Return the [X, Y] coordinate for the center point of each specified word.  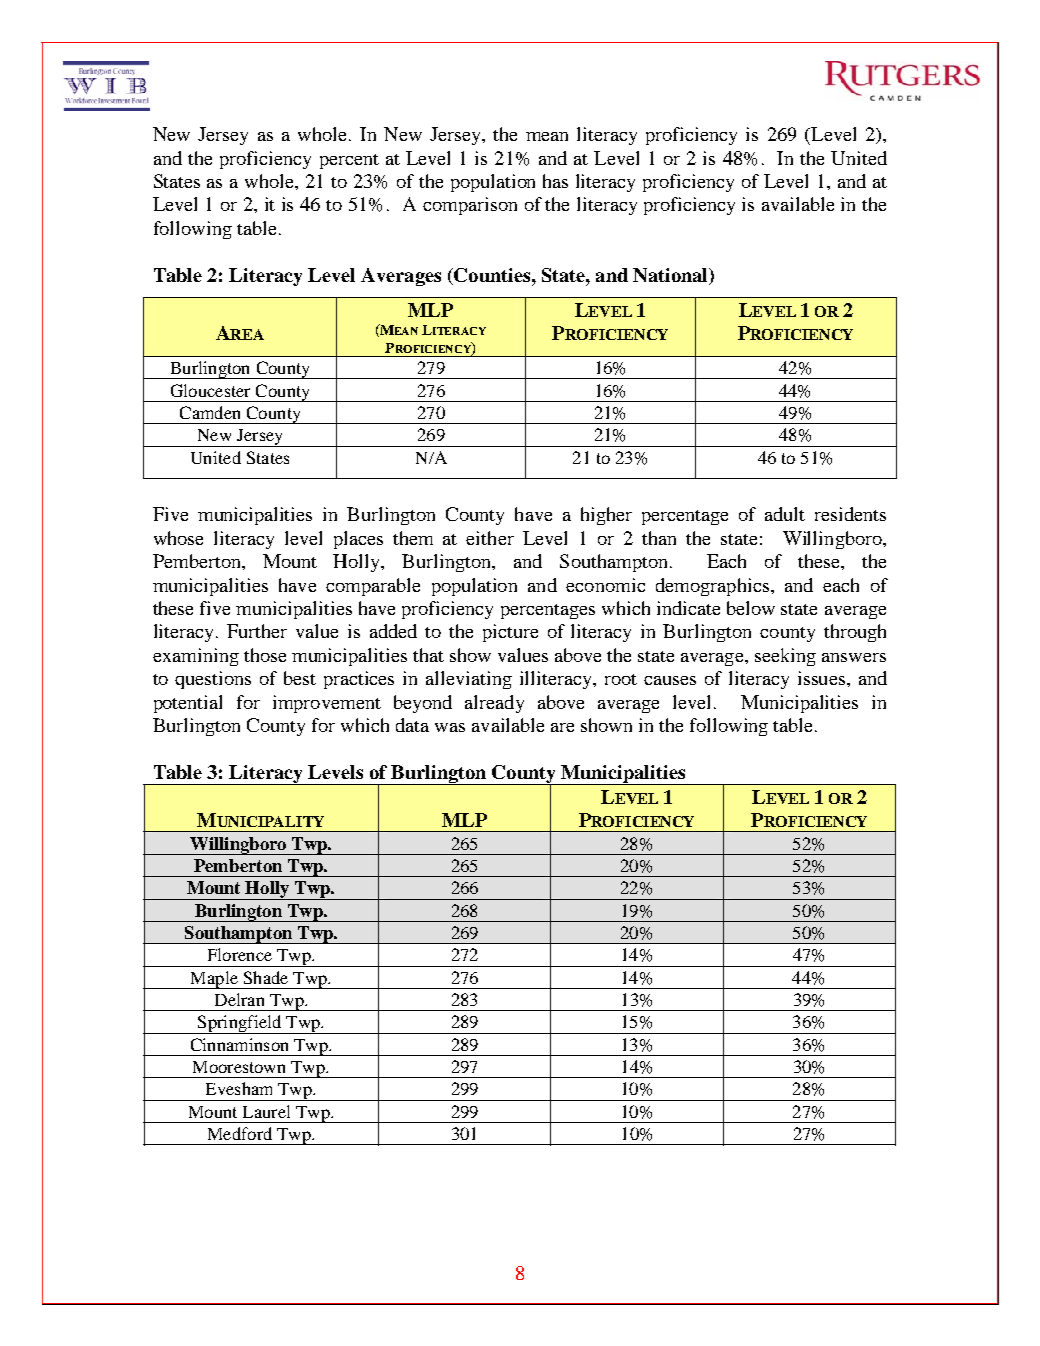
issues [821, 678]
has [555, 181]
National [671, 276]
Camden [210, 412]
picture [510, 633]
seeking [785, 657]
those [265, 655]
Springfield [240, 1024]
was [450, 727]
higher [606, 516]
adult [785, 514]
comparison [470, 206]
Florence [240, 954]
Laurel [266, 1111]
